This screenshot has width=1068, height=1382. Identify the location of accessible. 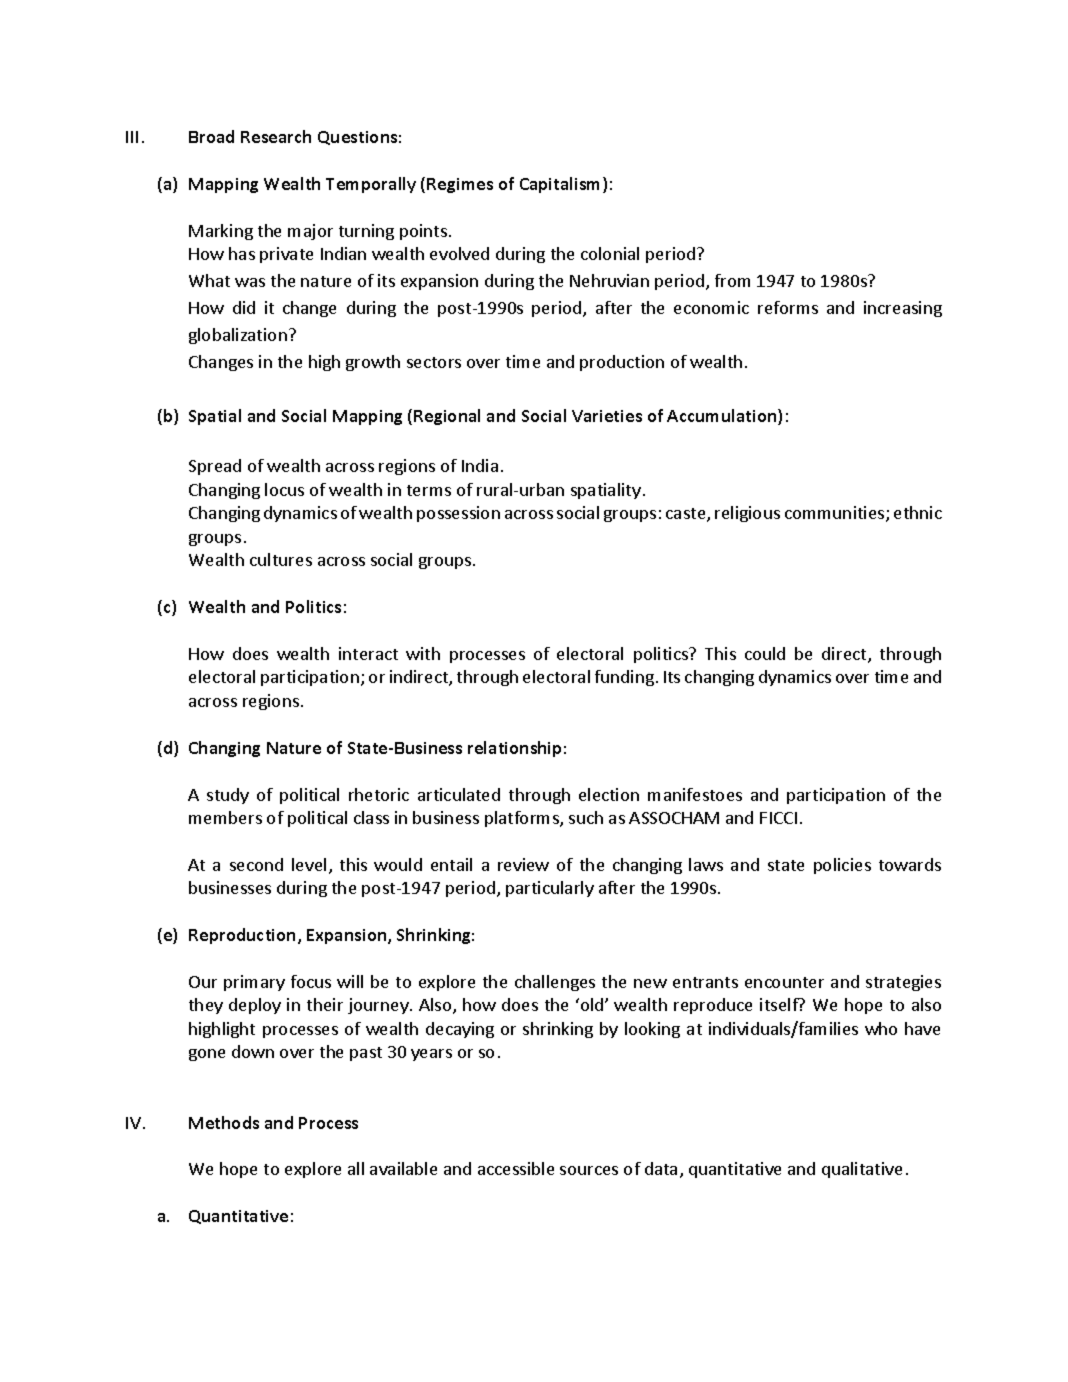
(516, 1168).
